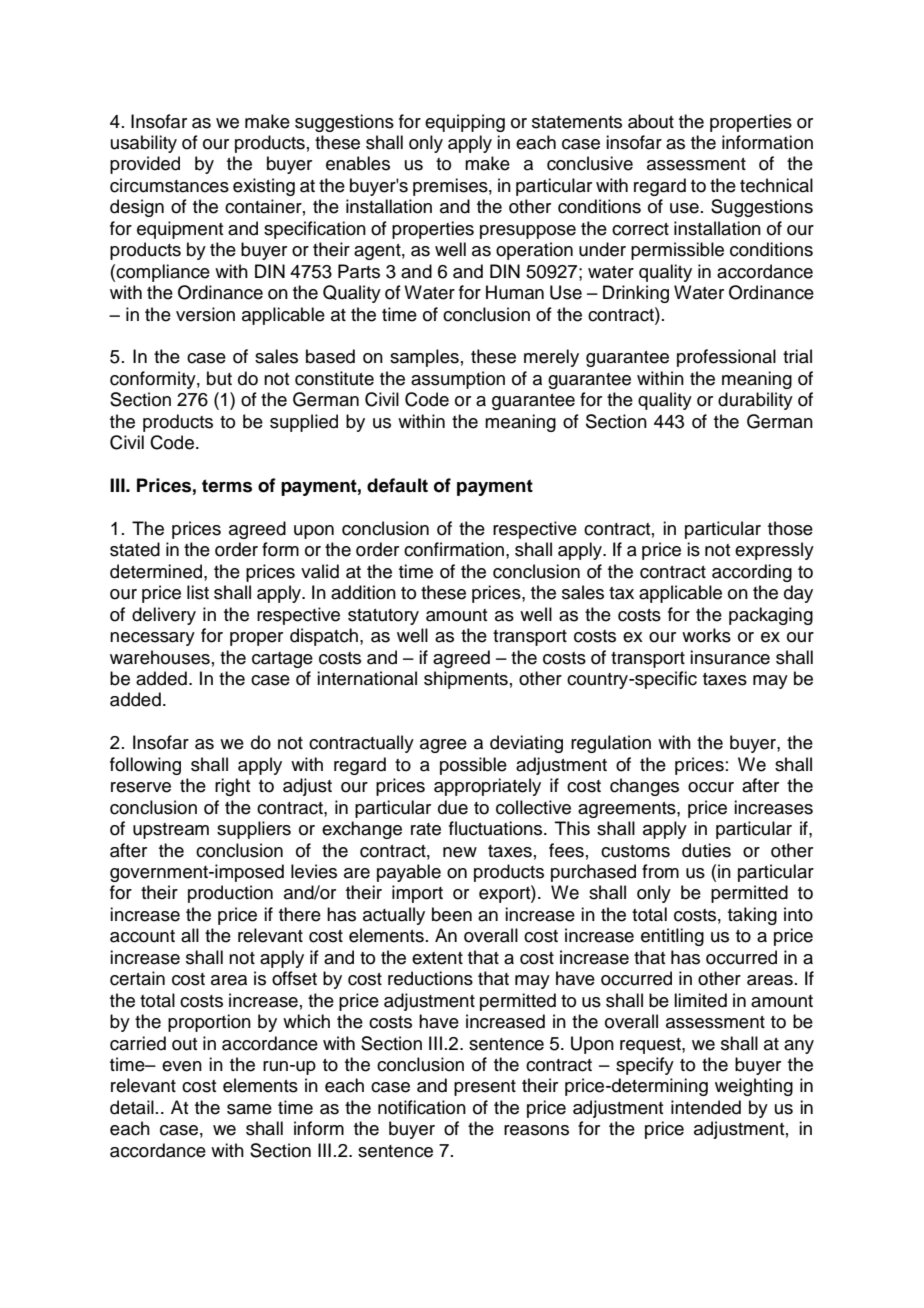 This document has width=924, height=1308. Describe the element at coordinates (397, 485) in the document. I see `default` at that location.
